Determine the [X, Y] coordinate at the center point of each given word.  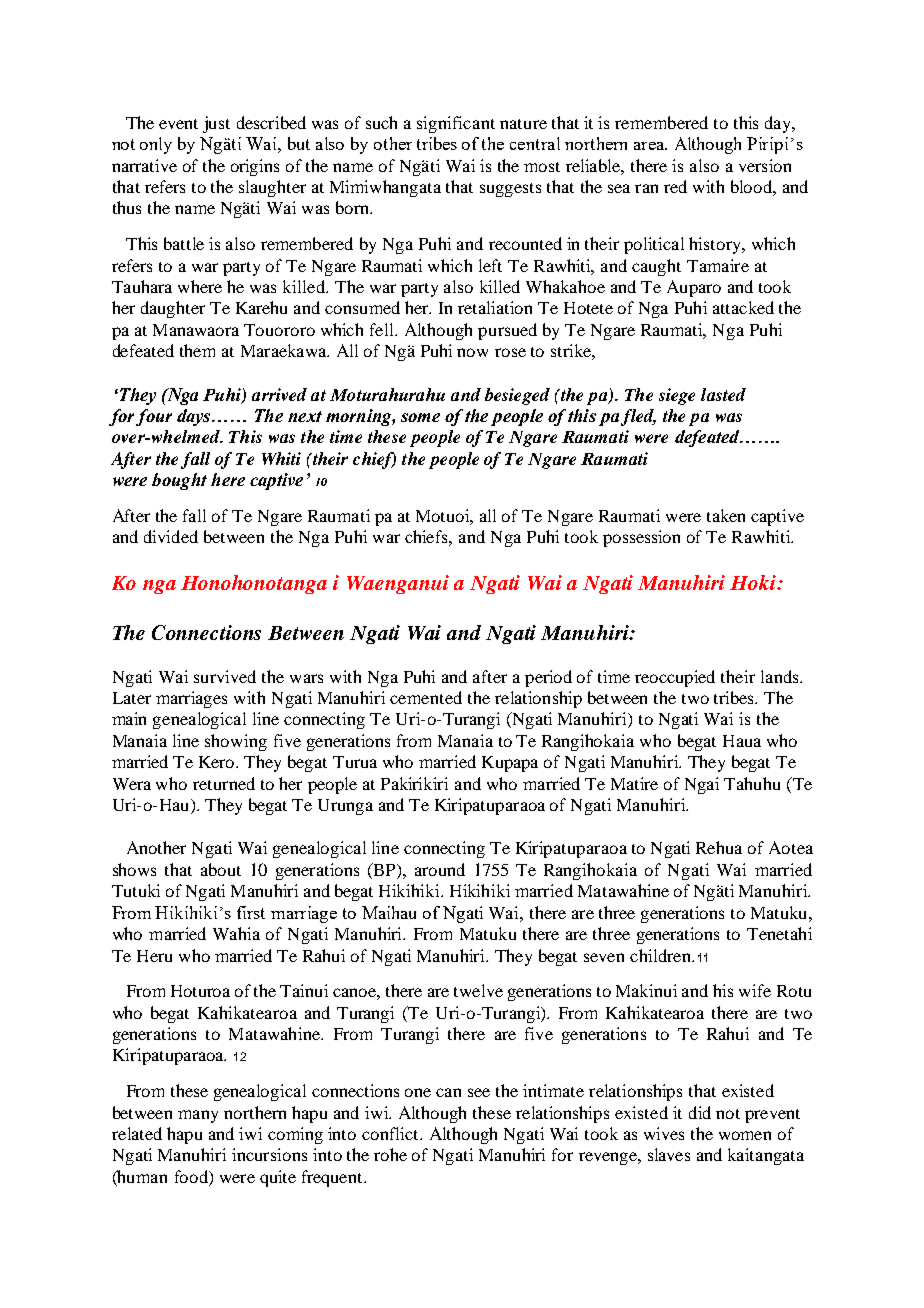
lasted [723, 394]
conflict [391, 1133]
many [198, 1116]
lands [781, 676]
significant [456, 124]
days [195, 417]
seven [604, 957]
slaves [669, 1154]
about [221, 869]
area [650, 146]
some [420, 417]
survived [225, 676]
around [440, 869]
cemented [426, 697]
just [216, 124]
